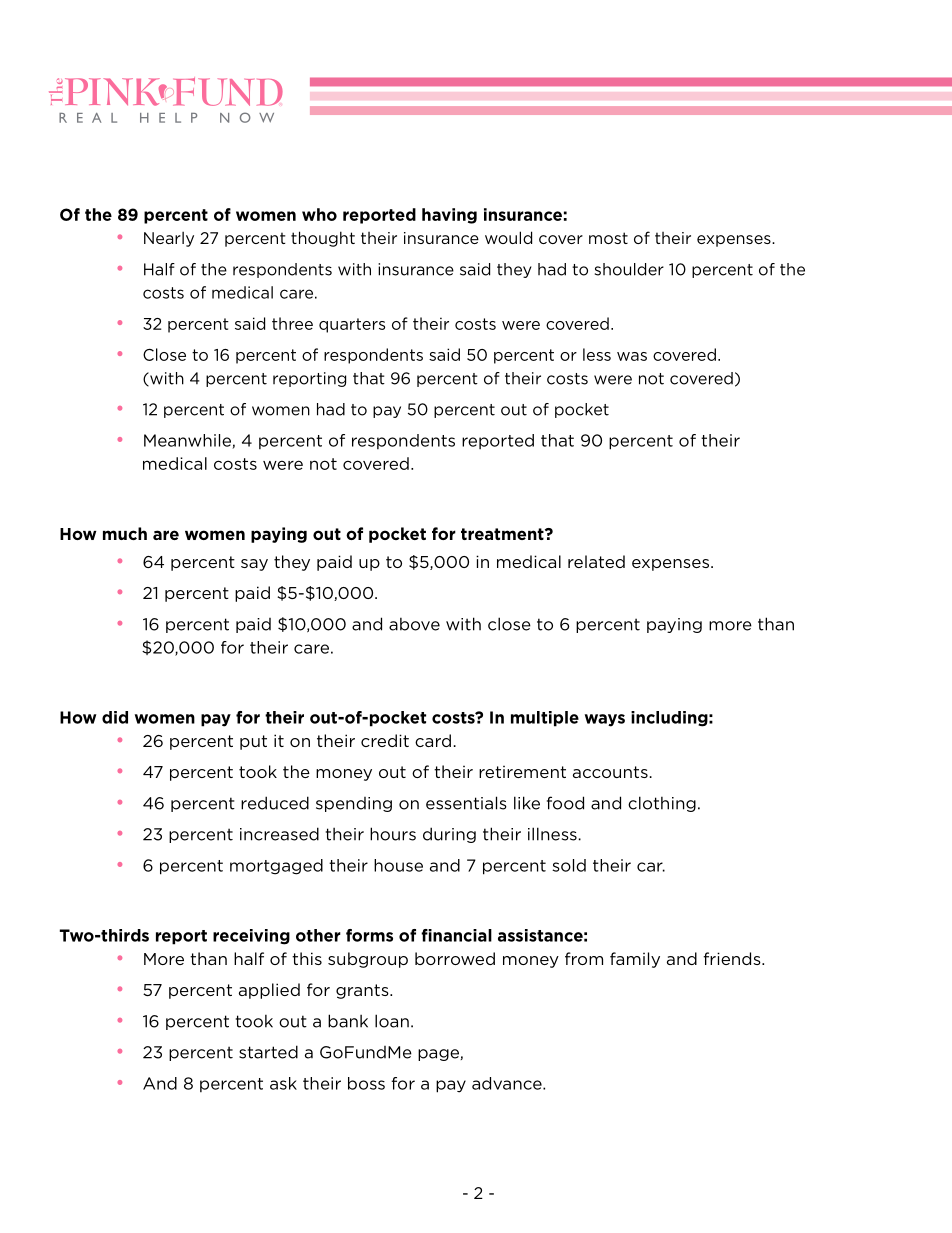  Describe the element at coordinates (466, 803) in the page. I see `essentials` at that location.
